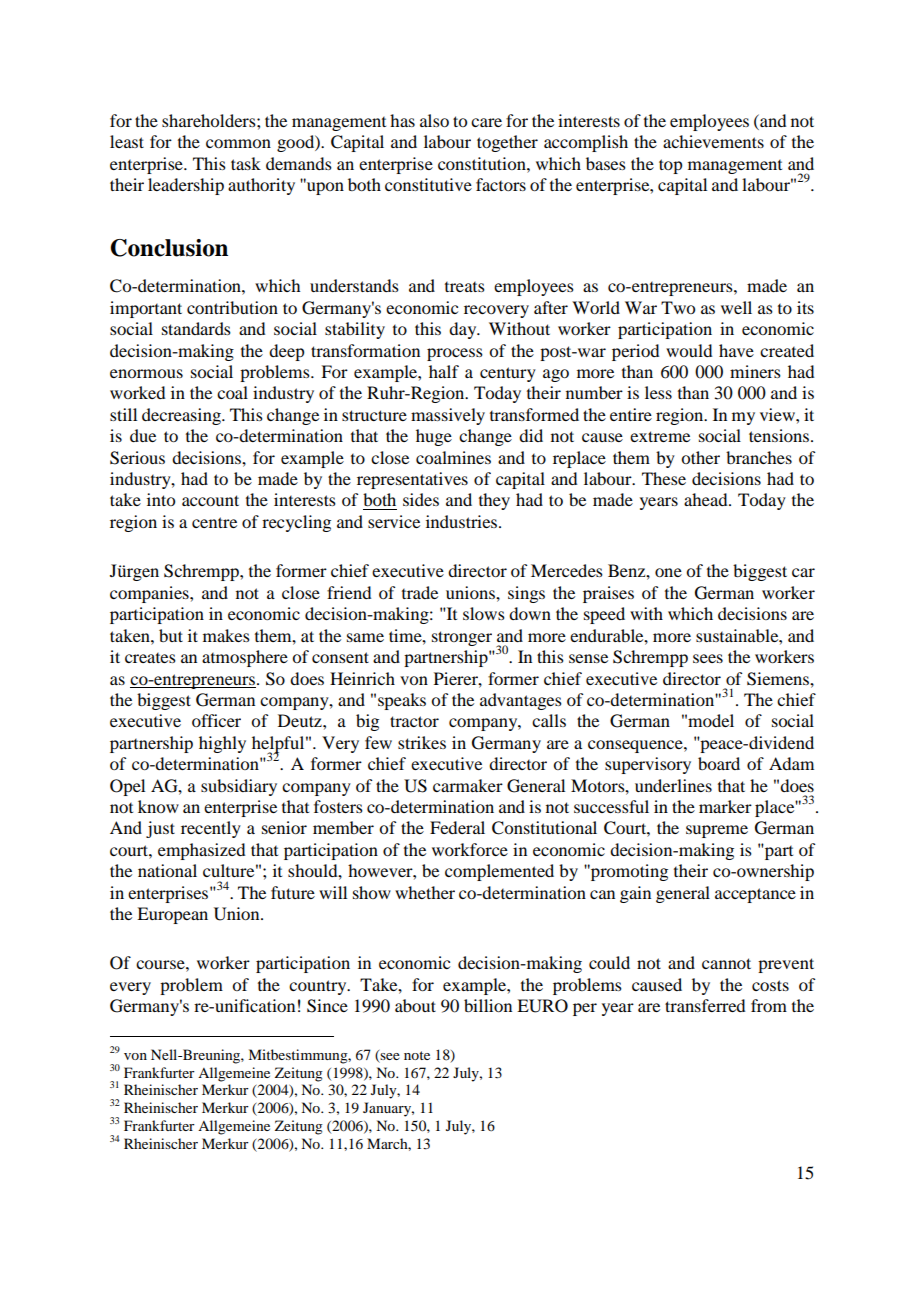 Image resolution: width=924 pixels, height=1308 pixels. What do you see at coordinates (488, 1005) in the image?
I see `billion` at bounding box center [488, 1005].
